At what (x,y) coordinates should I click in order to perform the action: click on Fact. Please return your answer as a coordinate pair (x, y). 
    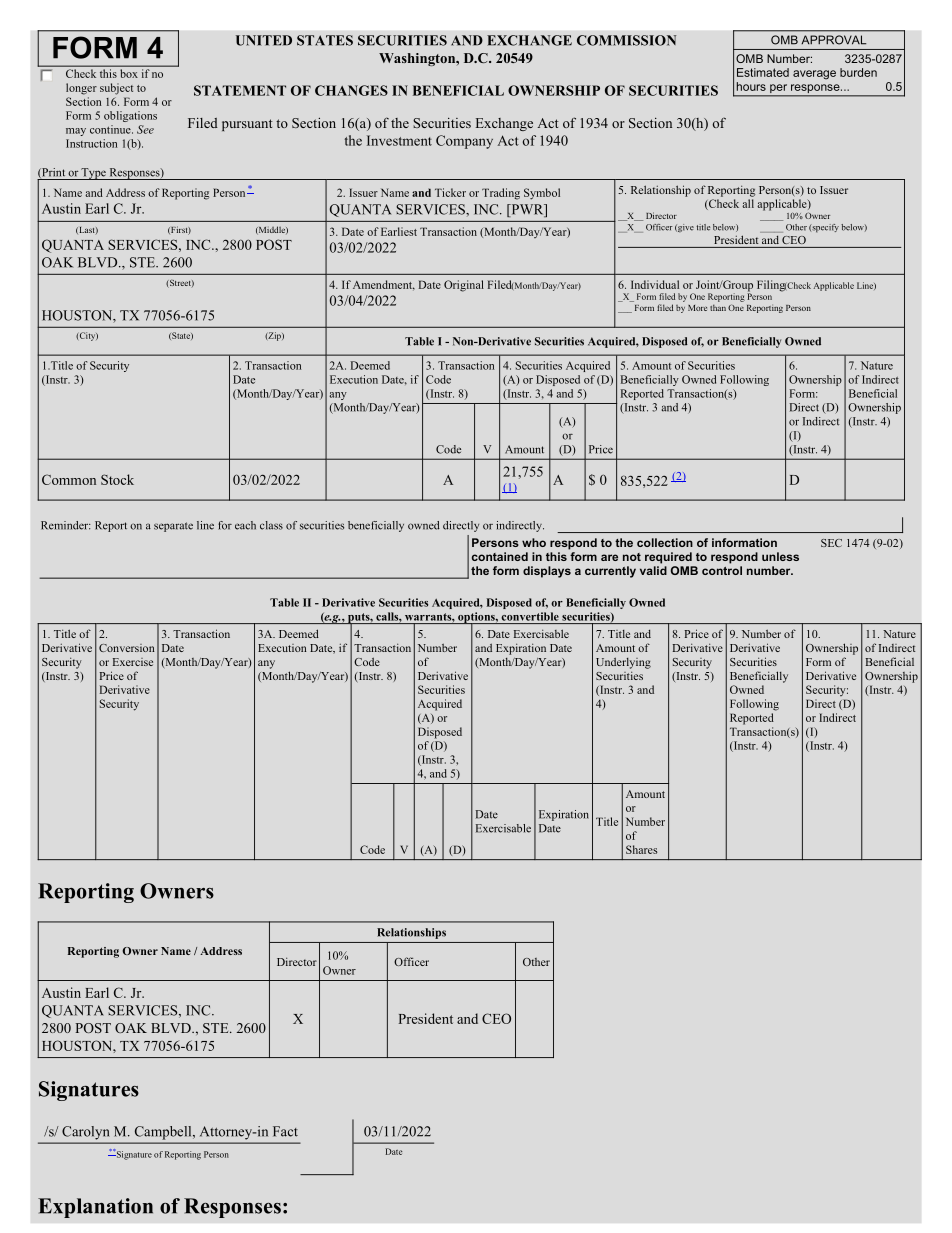
    Looking at the image, I should click on (285, 1131).
